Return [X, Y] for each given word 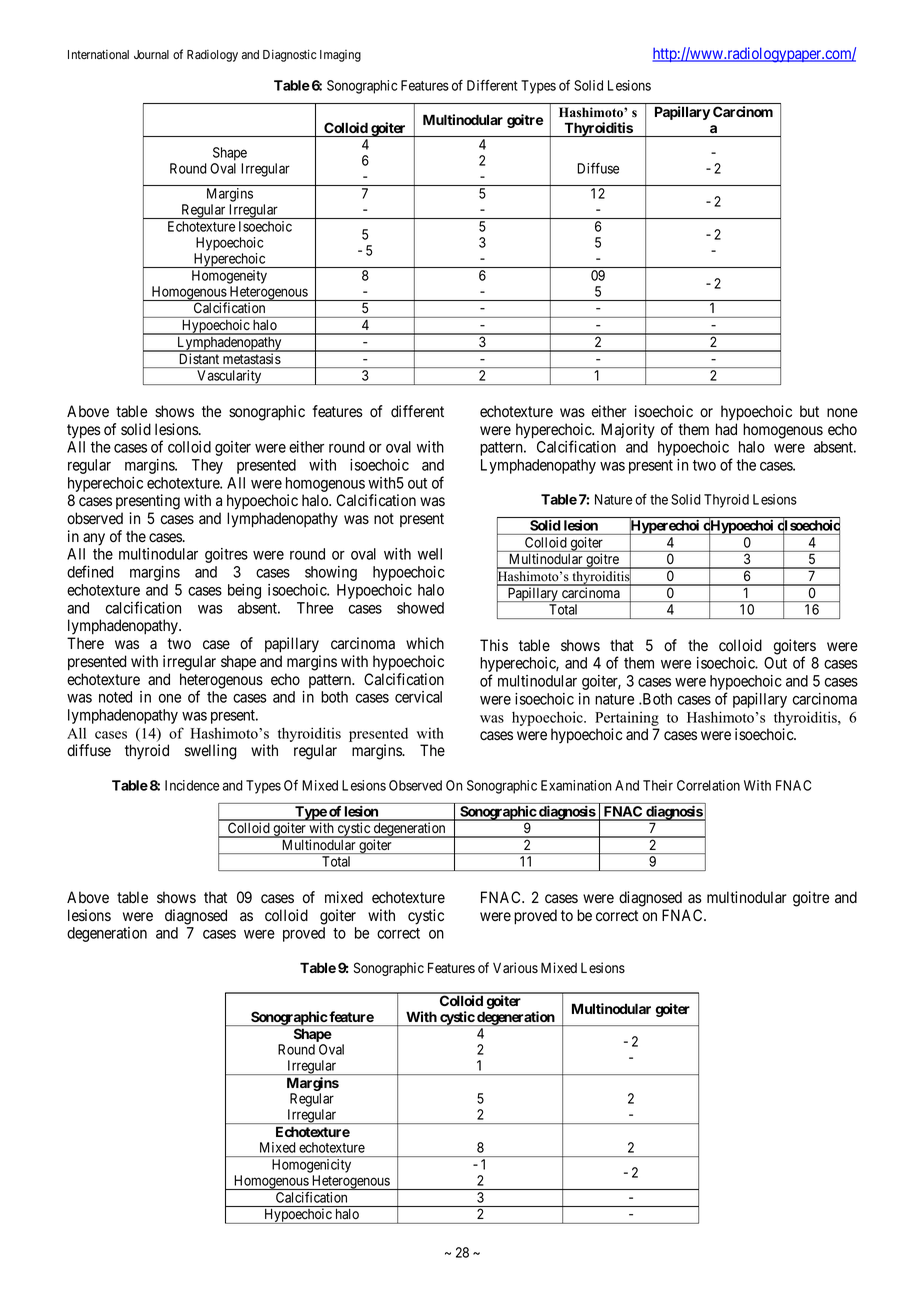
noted [115, 697]
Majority [628, 431]
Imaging [340, 56]
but [809, 411]
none [842, 413]
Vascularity [229, 377]
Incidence [192, 785]
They [207, 466]
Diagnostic [290, 55]
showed [420, 608]
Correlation [708, 785]
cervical [418, 697]
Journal [151, 54]
